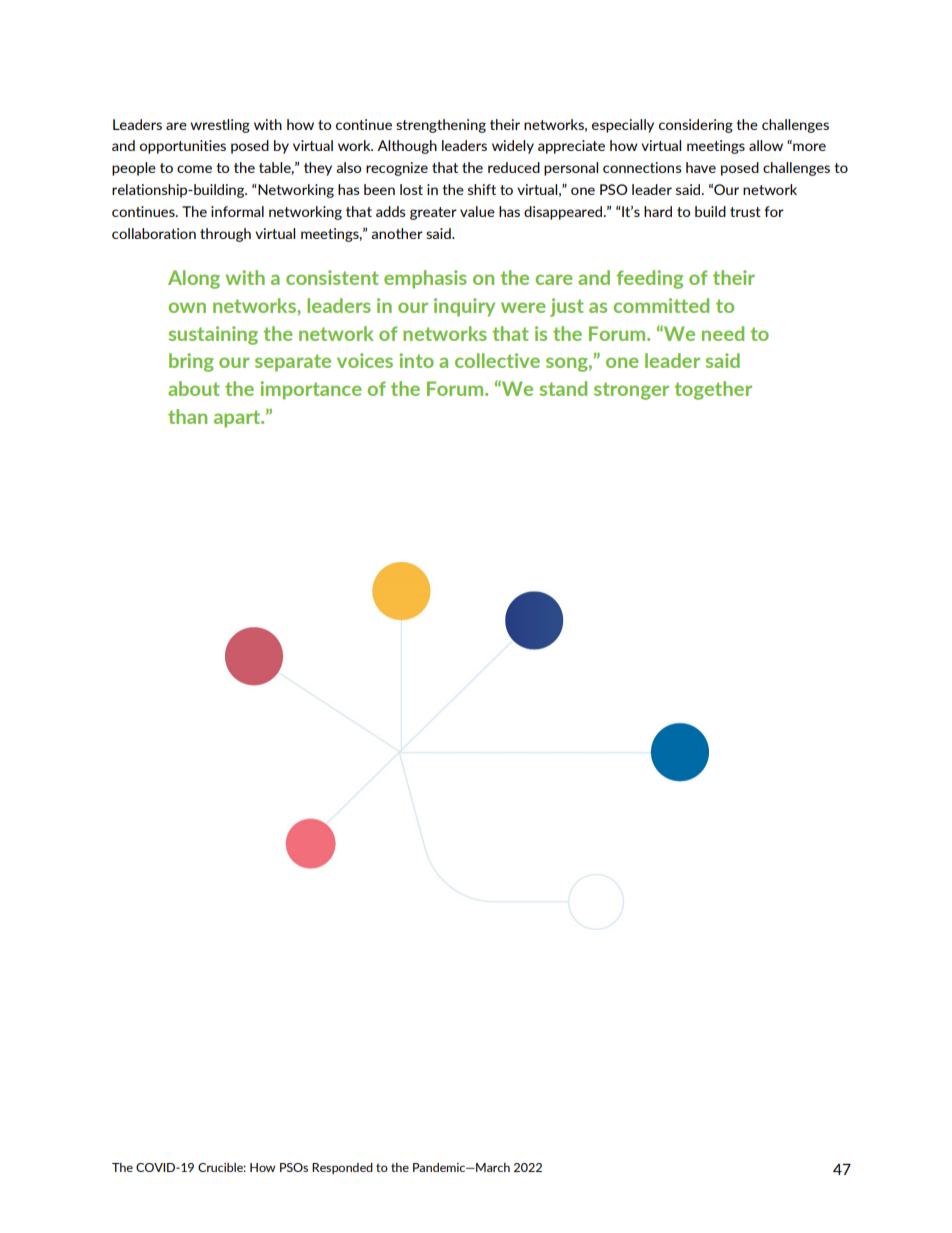 This image has width=952, height=1233. Describe the element at coordinates (194, 169) in the image. I see `come` at that location.
